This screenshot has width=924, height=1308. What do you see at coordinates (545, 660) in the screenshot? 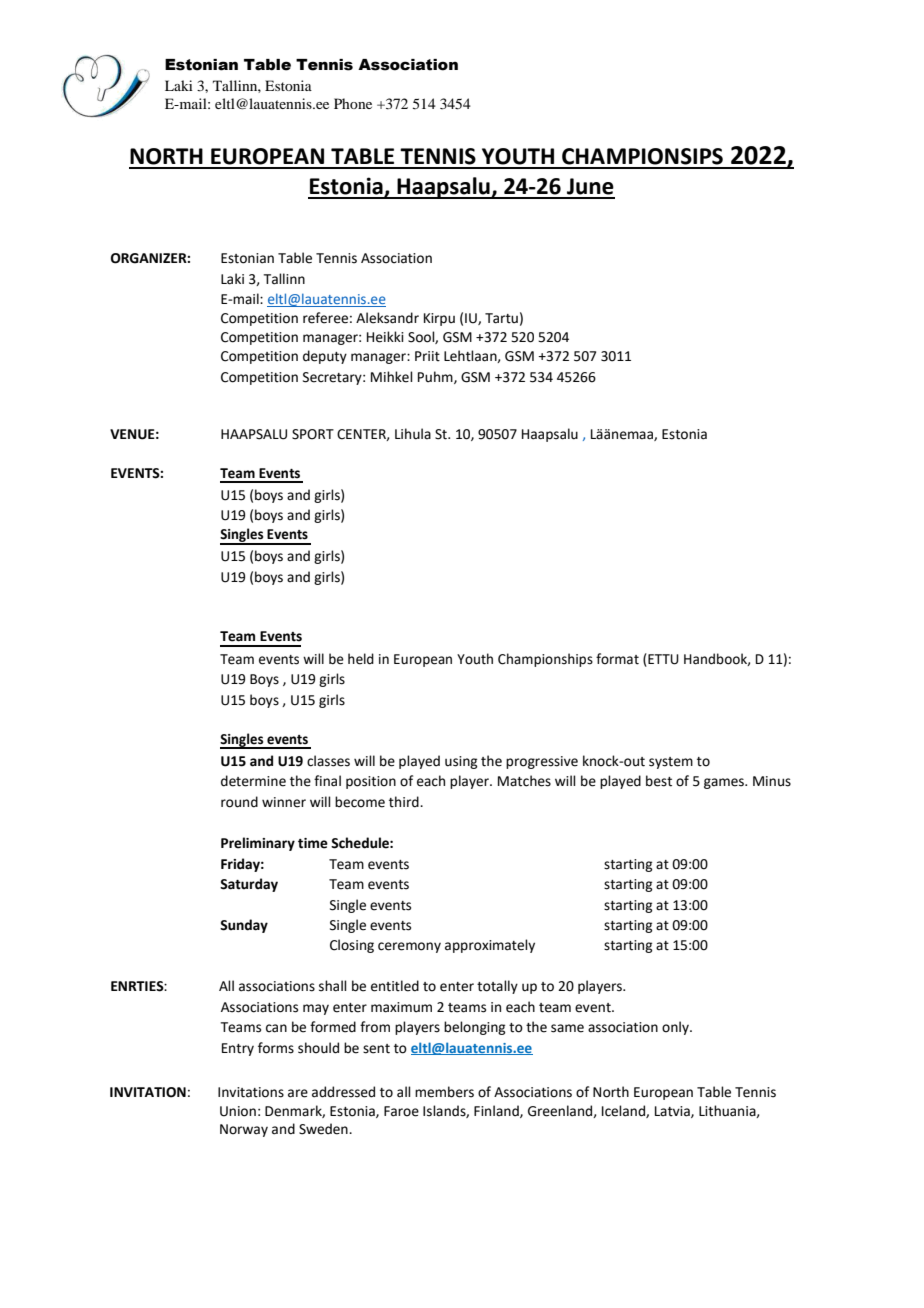
I see `Championships` at bounding box center [545, 660].
